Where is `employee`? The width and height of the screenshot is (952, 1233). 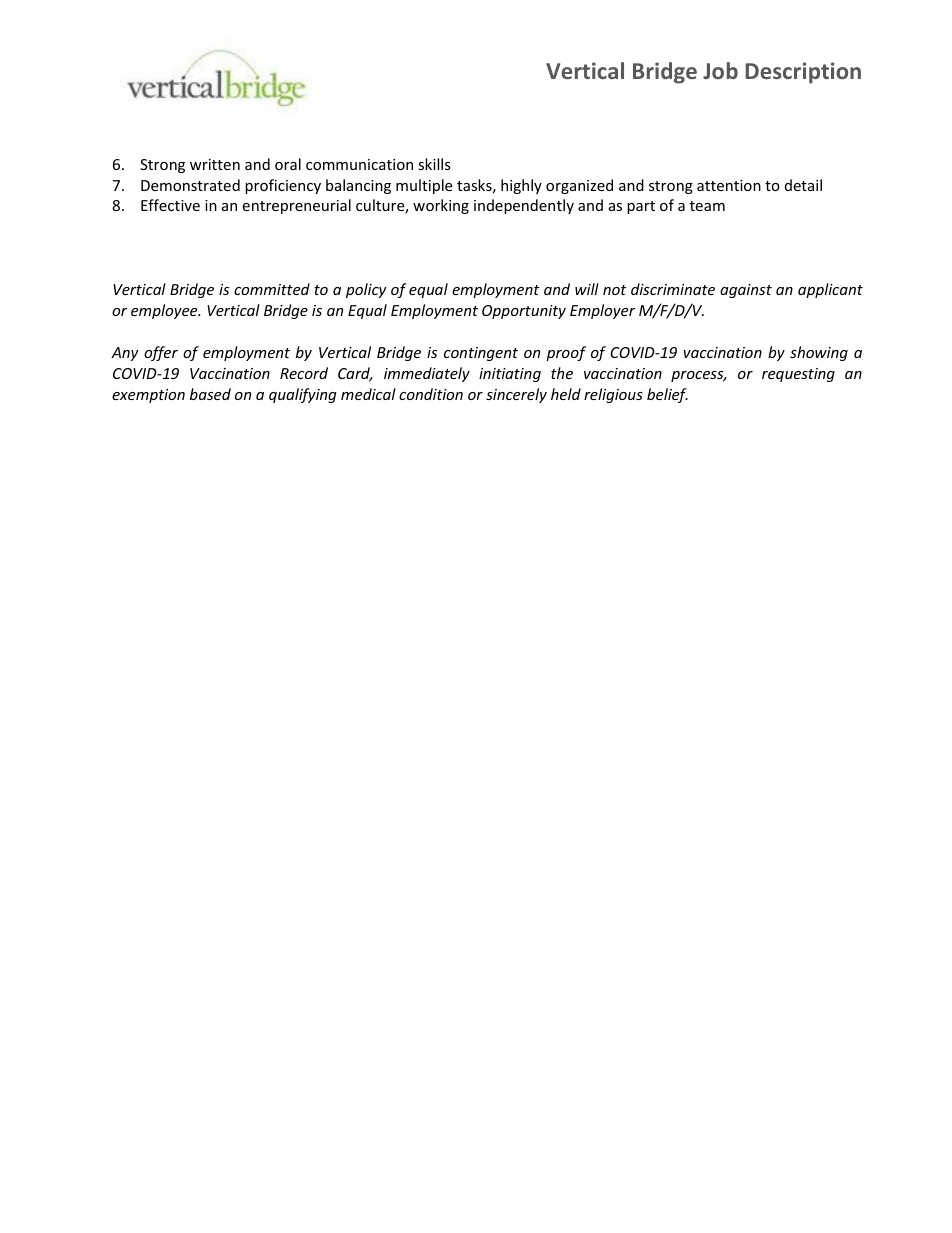 employee is located at coordinates (165, 311).
